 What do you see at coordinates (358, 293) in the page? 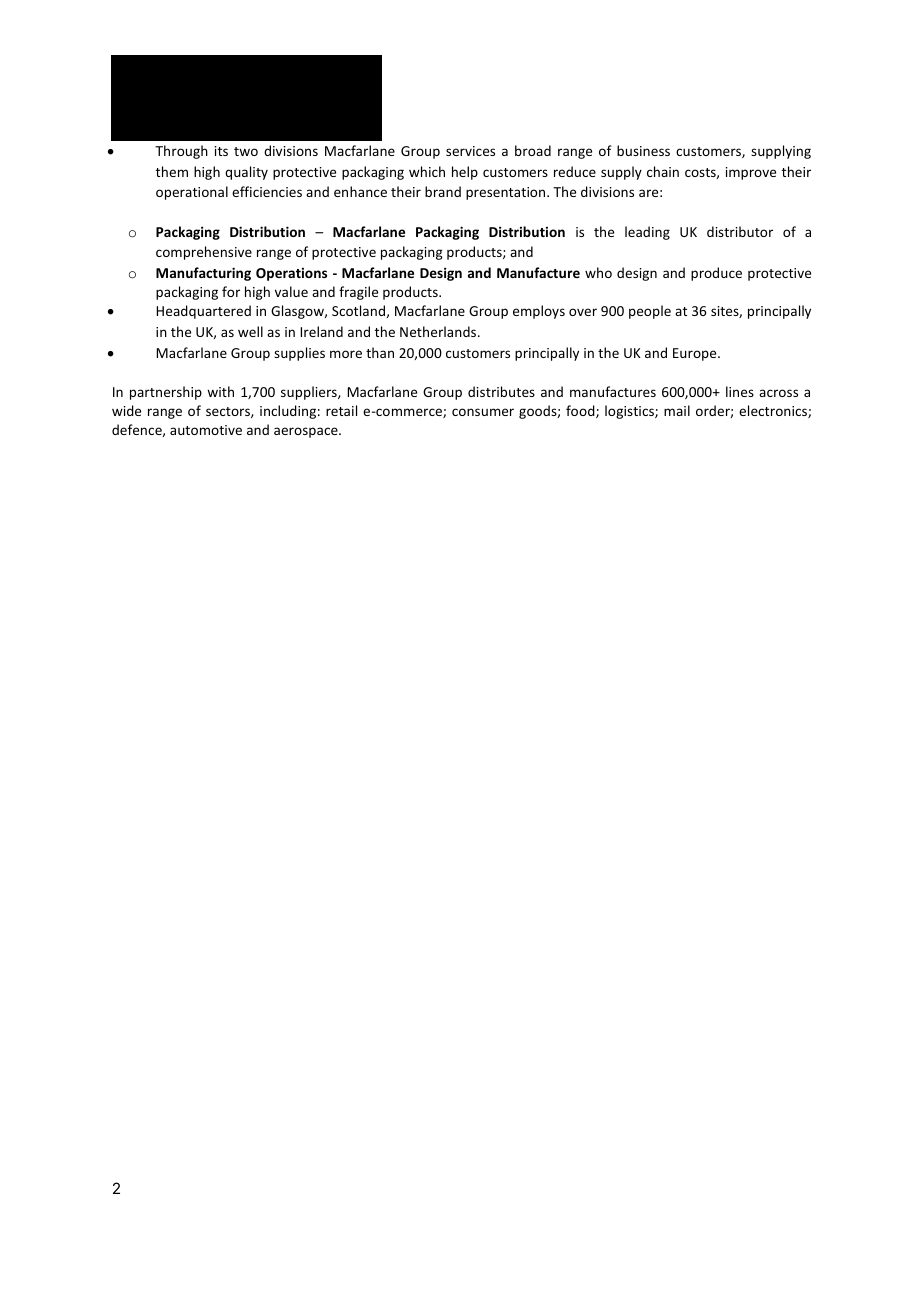
I see `fragile` at bounding box center [358, 293].
